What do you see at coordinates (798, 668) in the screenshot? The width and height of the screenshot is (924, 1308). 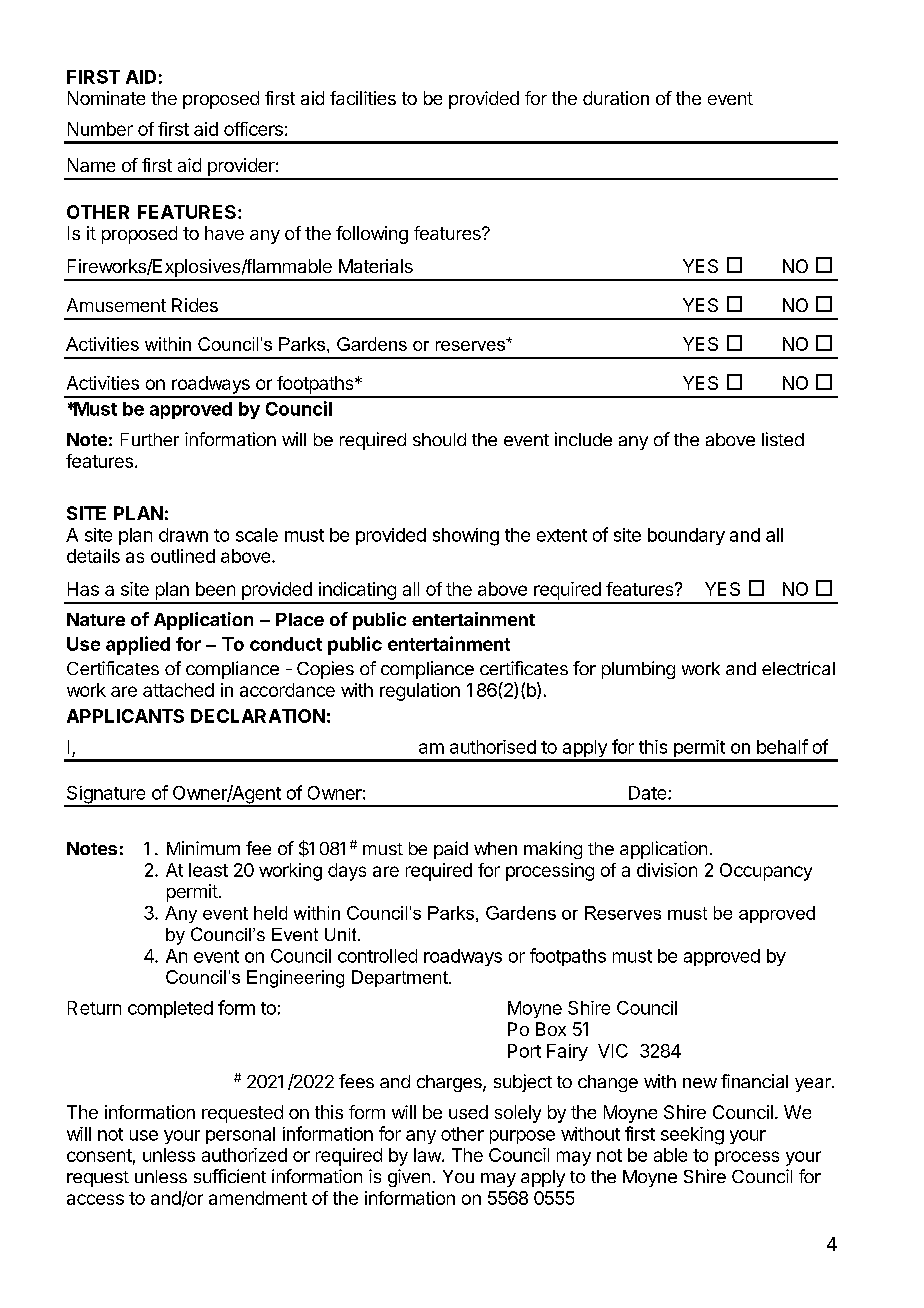 I see `electrical` at bounding box center [798, 668].
